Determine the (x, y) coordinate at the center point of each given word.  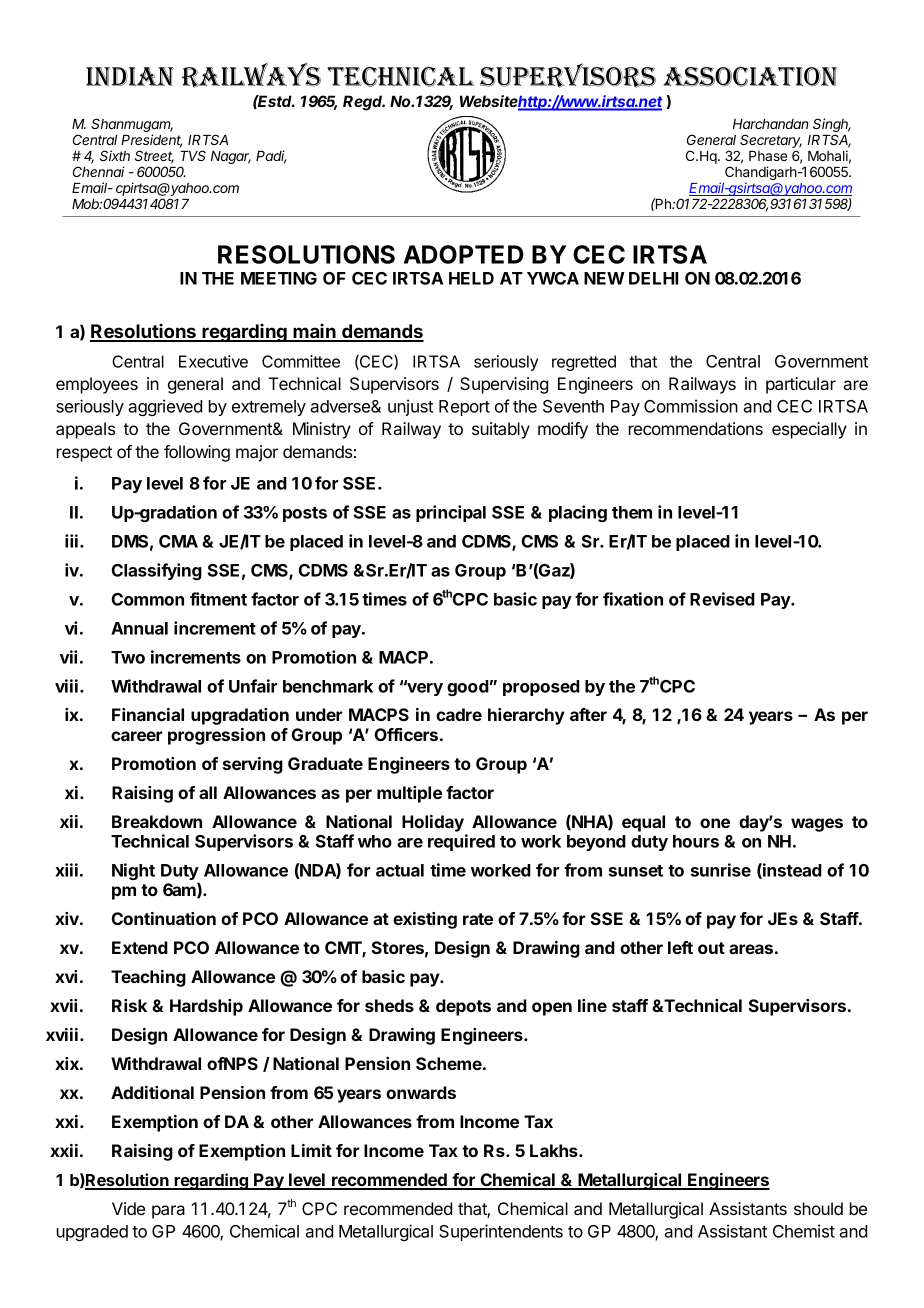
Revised (722, 599)
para (168, 1212)
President (151, 141)
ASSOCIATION (750, 77)
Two (128, 657)
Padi (271, 157)
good (468, 688)
